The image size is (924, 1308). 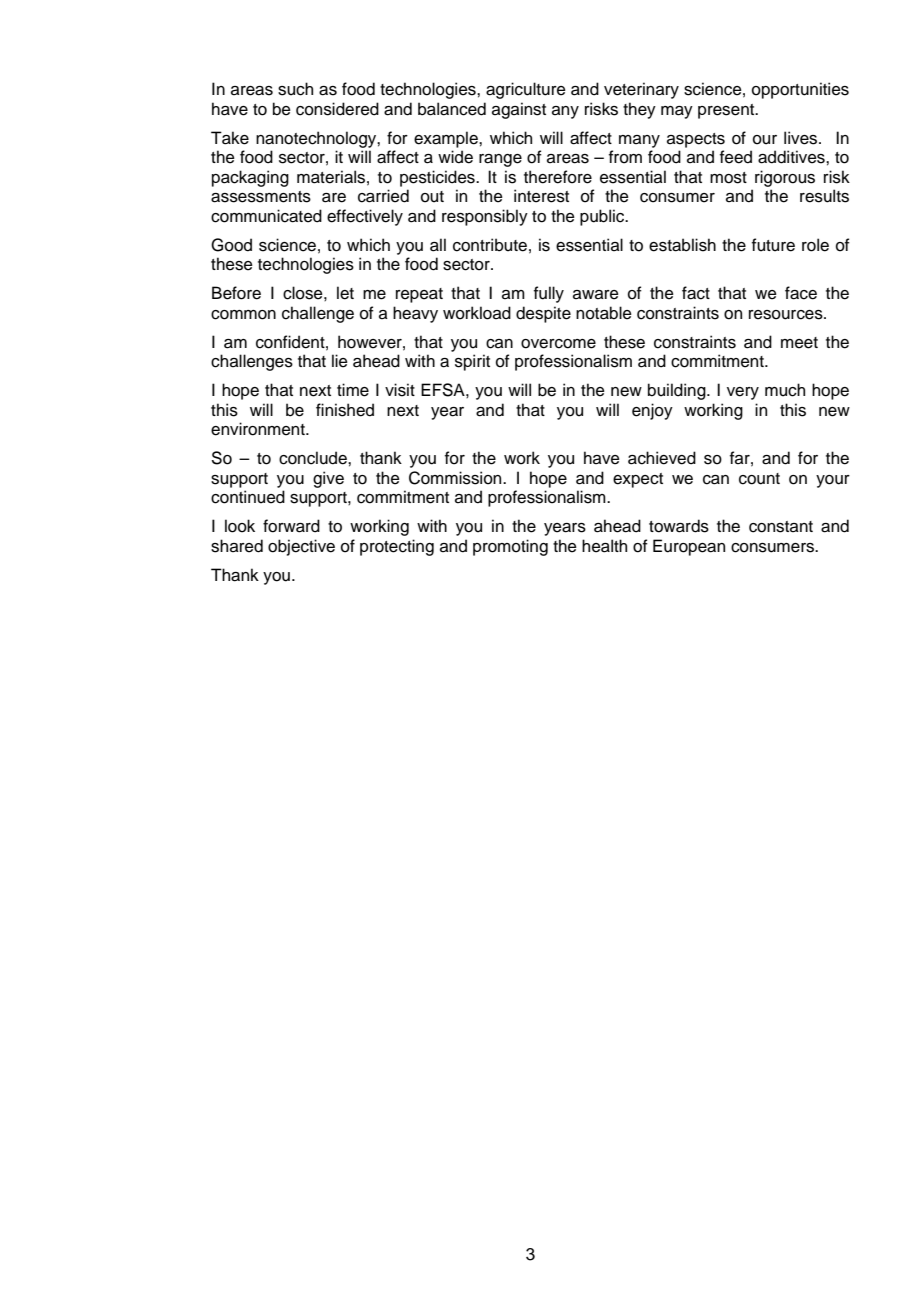 What do you see at coordinates (510, 547) in the screenshot?
I see `promoting` at bounding box center [510, 547].
